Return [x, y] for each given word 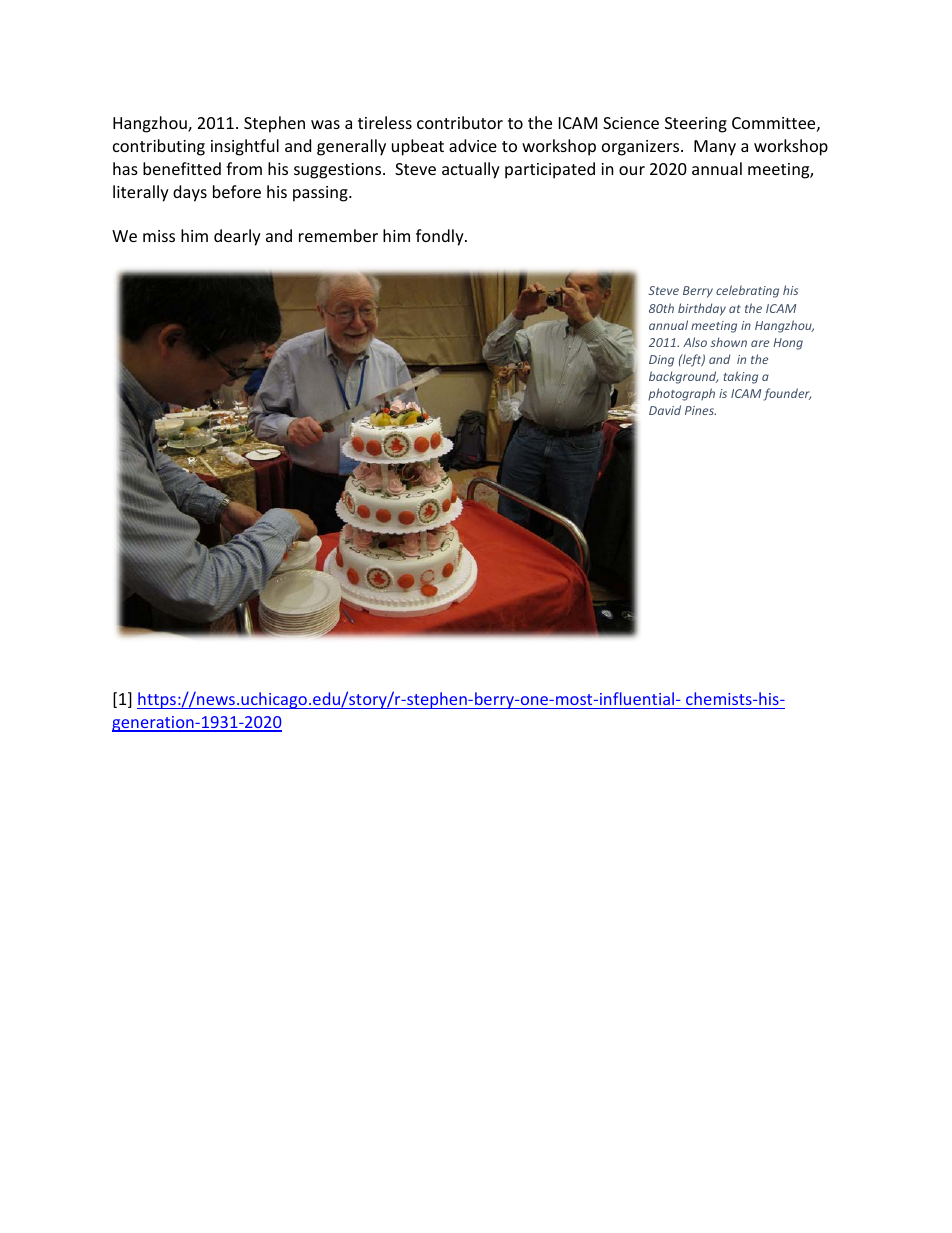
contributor [460, 122]
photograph [681, 394]
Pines [700, 410]
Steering [696, 125]
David [665, 410]
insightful [245, 147]
